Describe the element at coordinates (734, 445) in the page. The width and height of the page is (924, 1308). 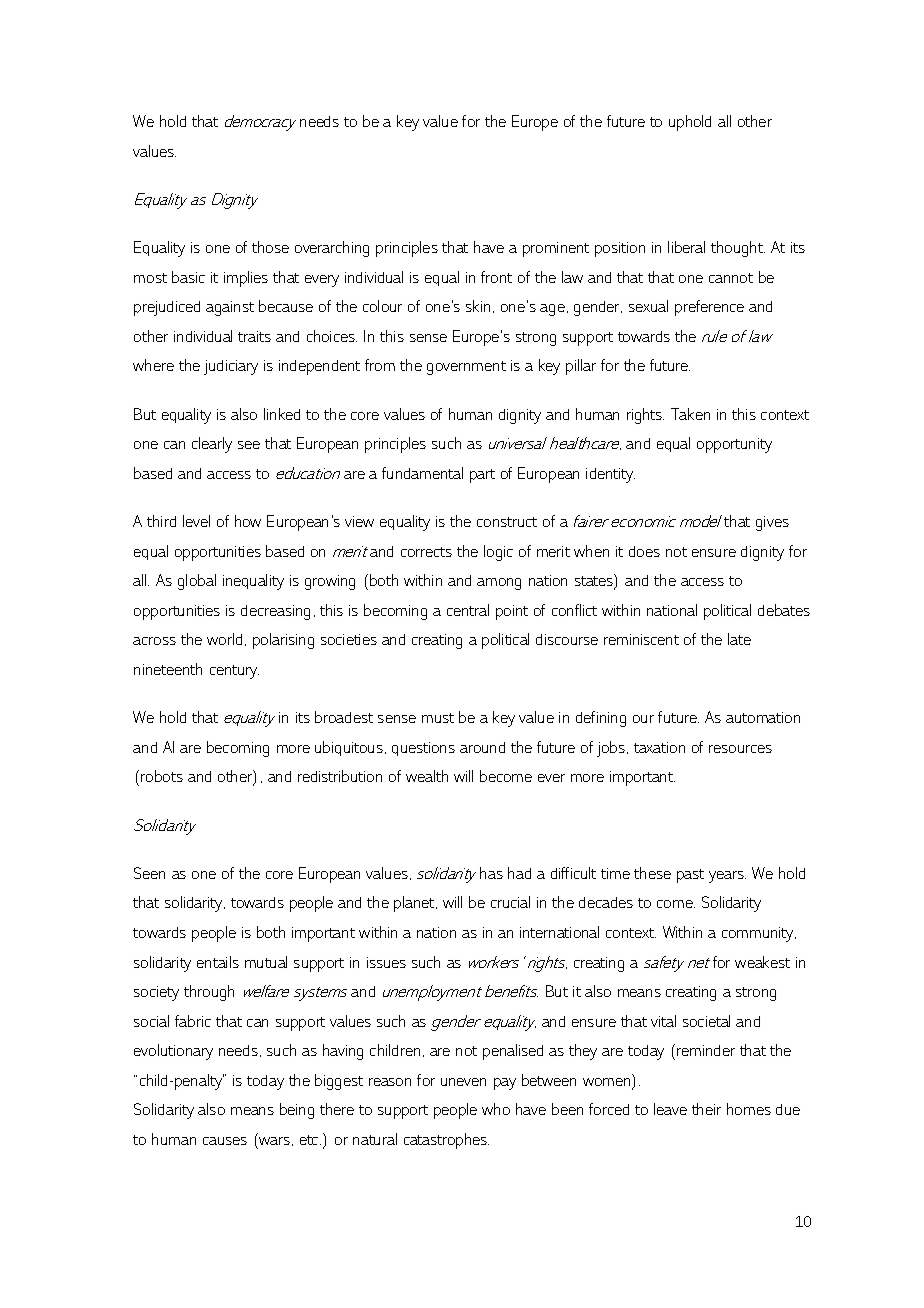
I see `opportunity` at that location.
